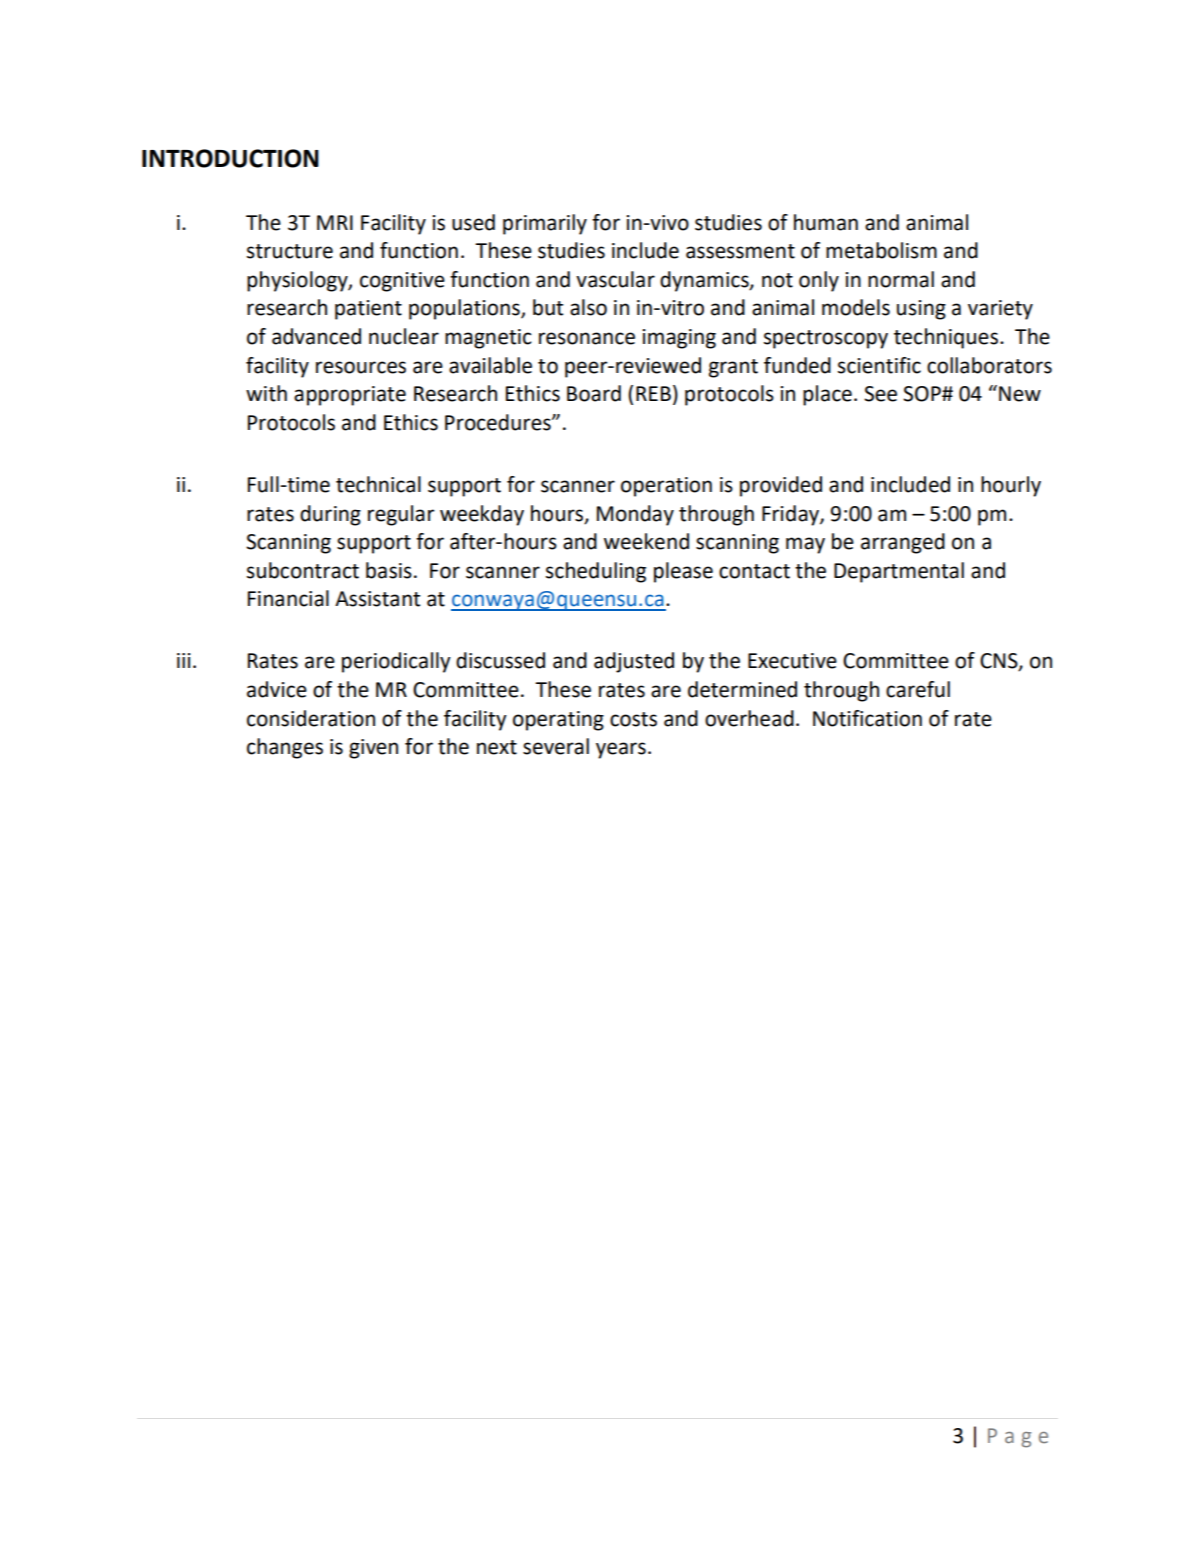 This screenshot has height=1547, width=1196. I want to click on human, so click(826, 222).
